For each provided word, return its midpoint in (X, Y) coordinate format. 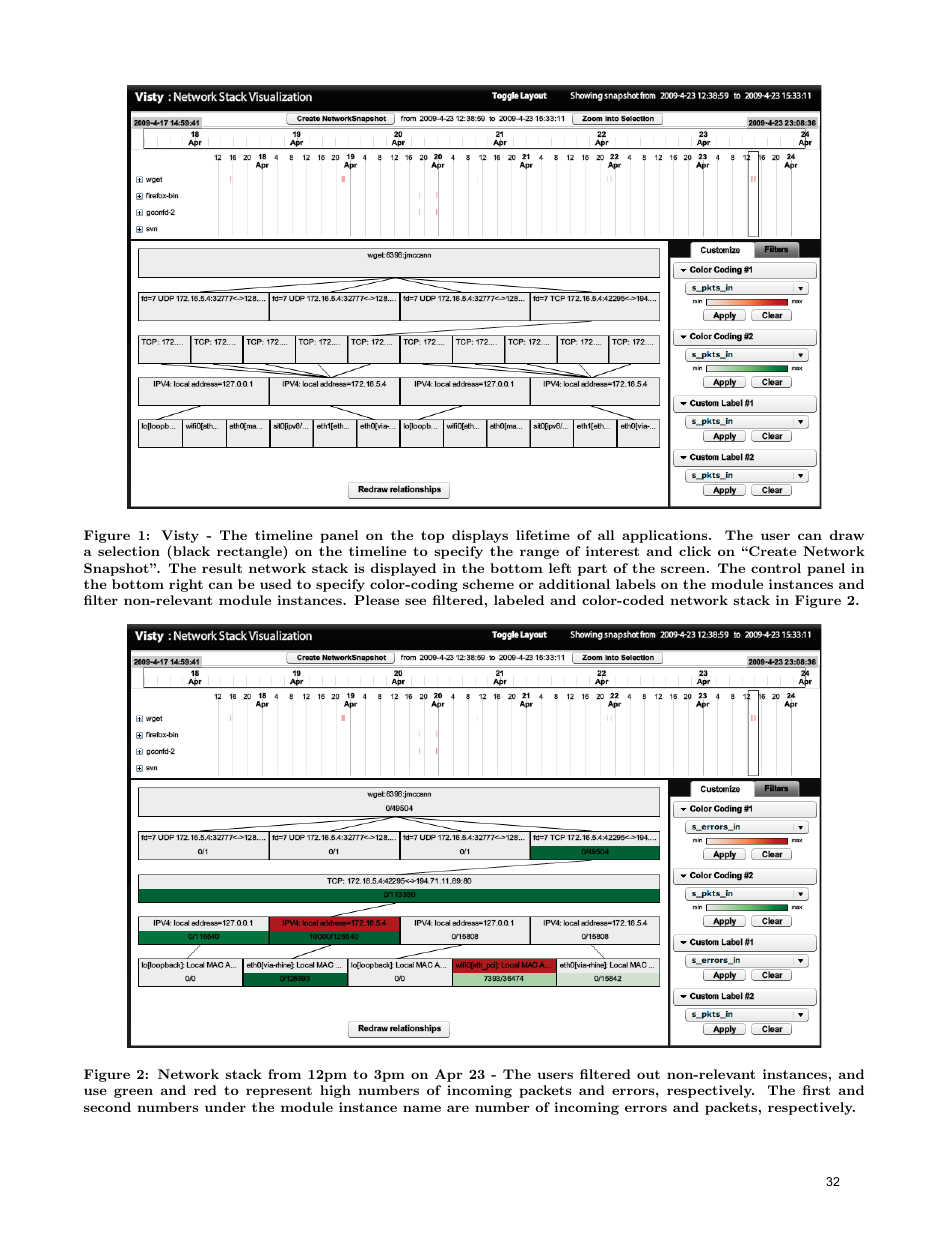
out (648, 1074)
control (776, 568)
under (225, 1107)
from (284, 1074)
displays (480, 536)
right (186, 585)
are (458, 1108)
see (415, 601)
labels (636, 584)
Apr (448, 1075)
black (190, 550)
